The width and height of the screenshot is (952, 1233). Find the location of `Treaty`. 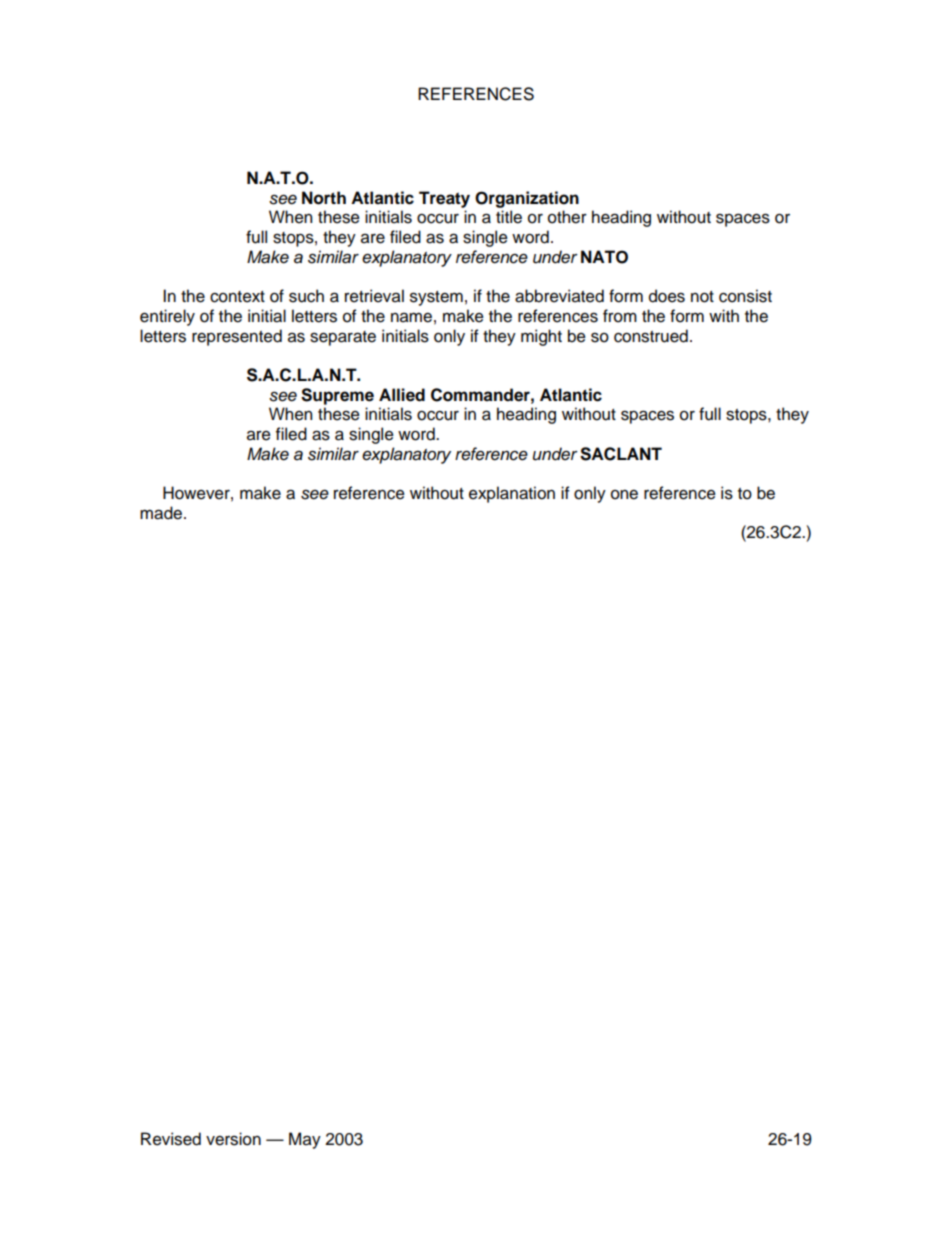

Treaty is located at coordinates (444, 199).
